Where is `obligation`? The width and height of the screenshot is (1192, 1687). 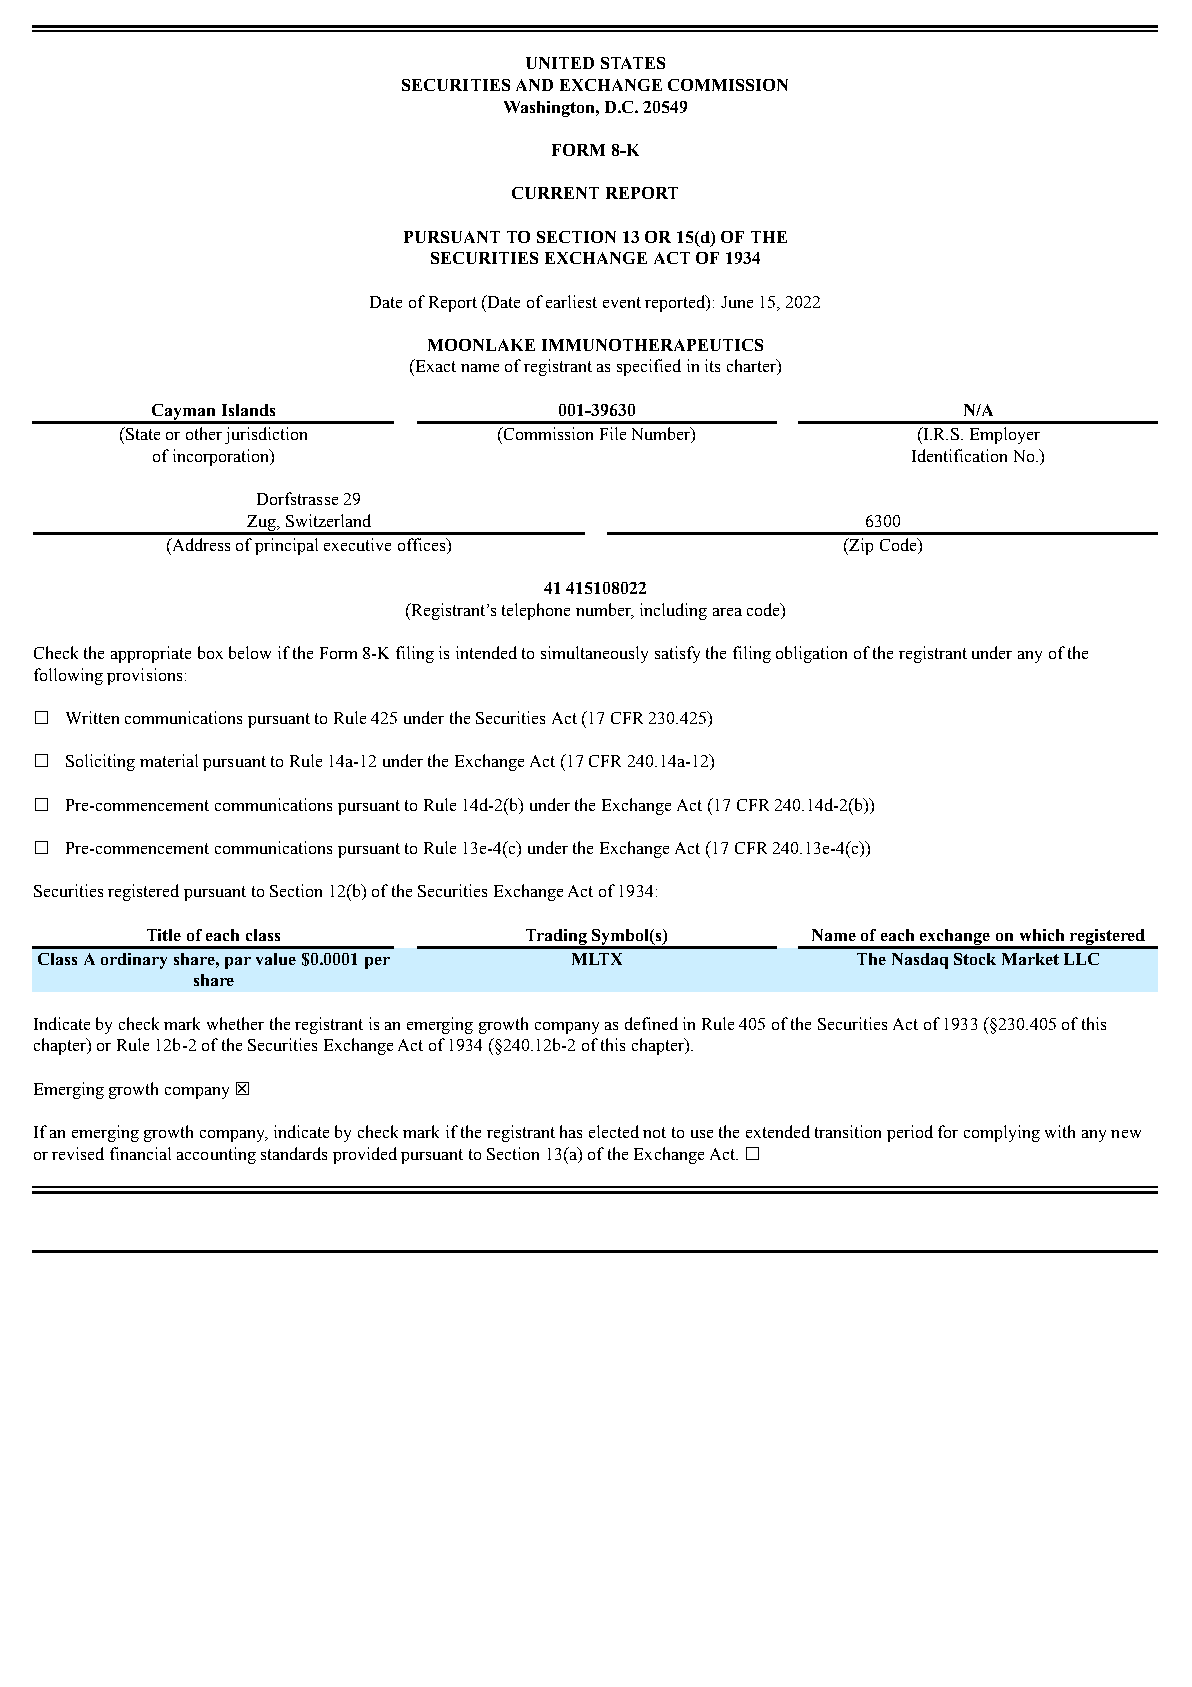
obligation is located at coordinates (811, 654).
